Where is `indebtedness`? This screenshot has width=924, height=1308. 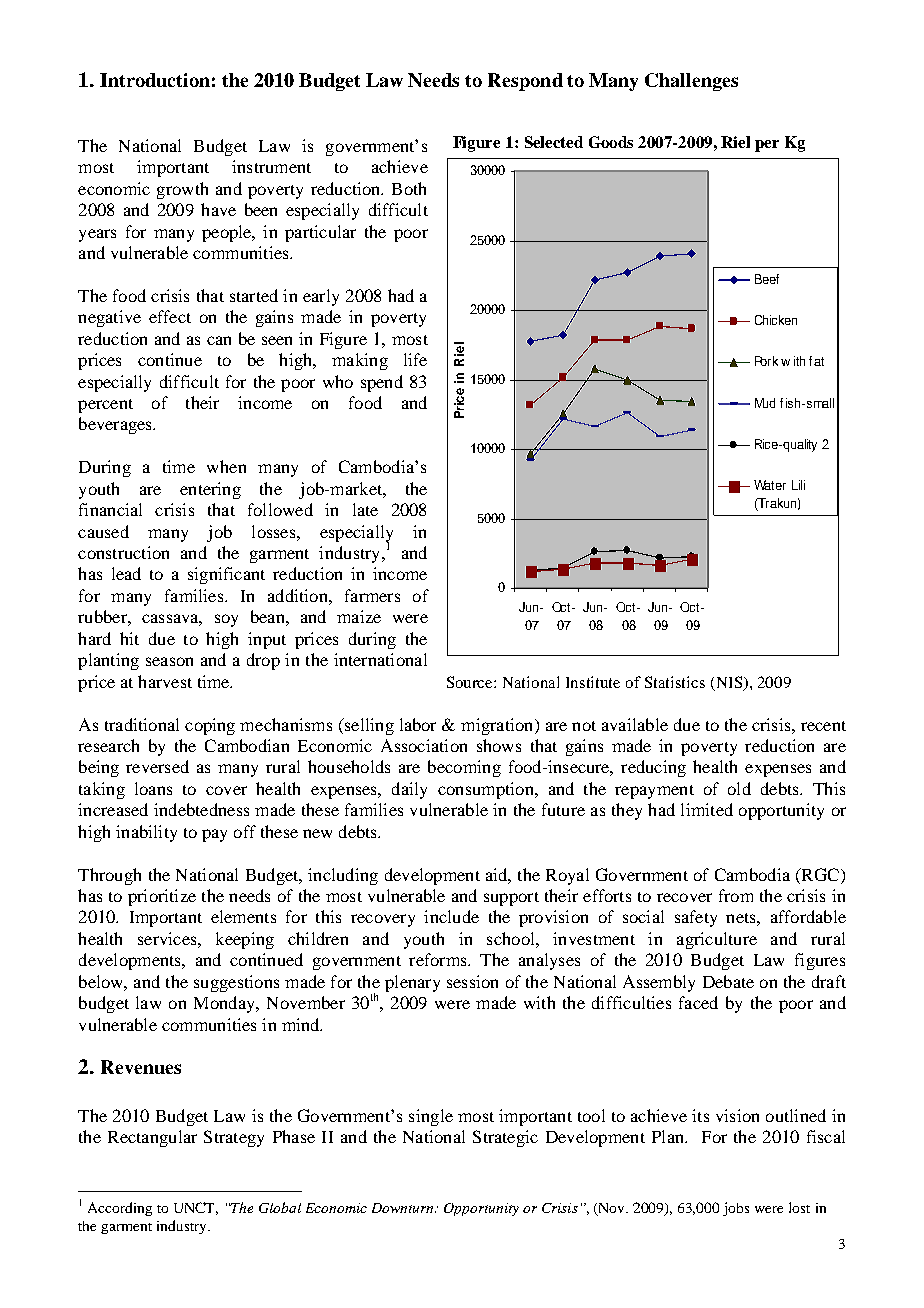
indebtedness is located at coordinates (201, 809).
